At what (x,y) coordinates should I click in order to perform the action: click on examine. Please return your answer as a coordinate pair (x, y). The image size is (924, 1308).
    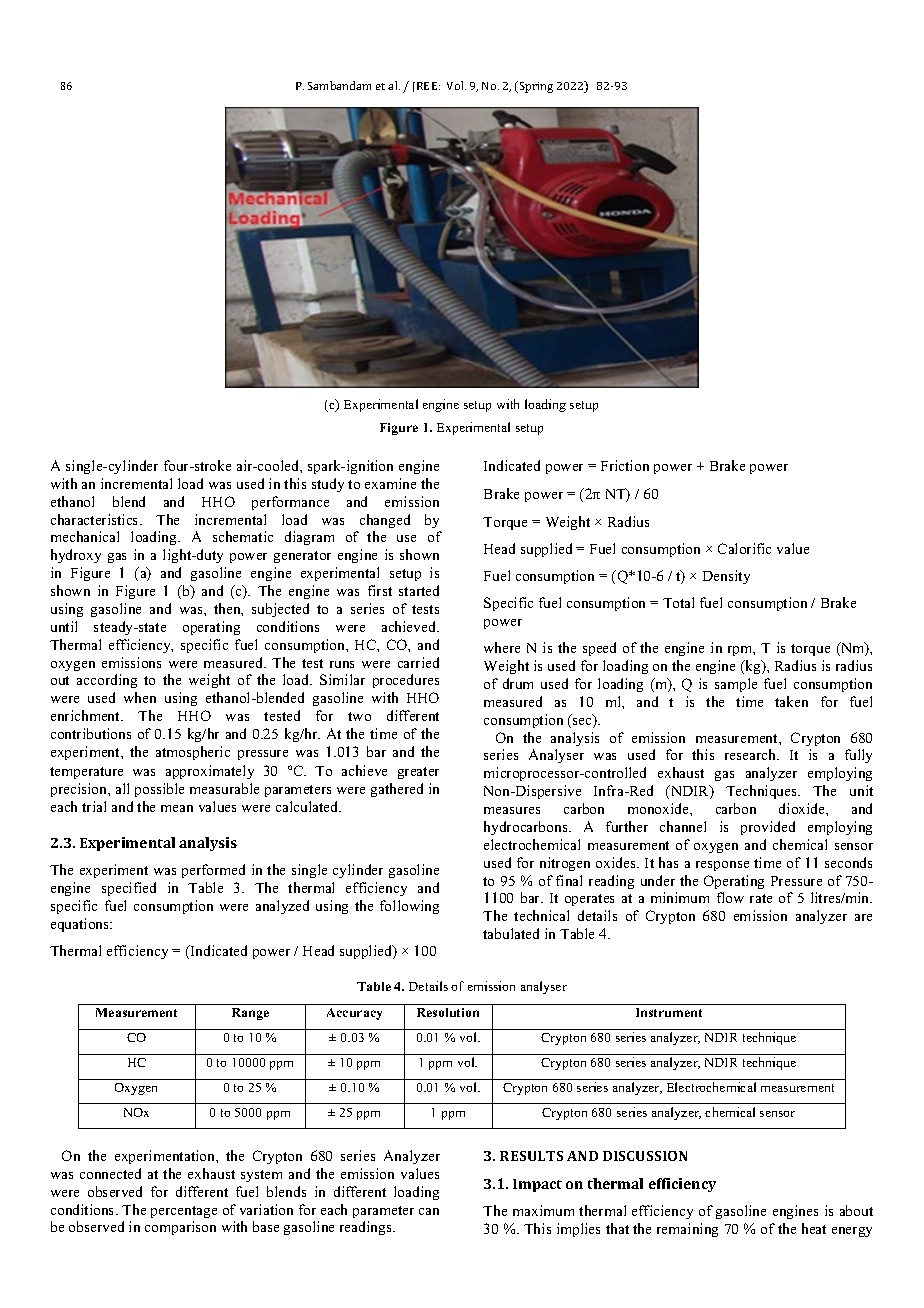
    Looking at the image, I should click on (390, 483).
